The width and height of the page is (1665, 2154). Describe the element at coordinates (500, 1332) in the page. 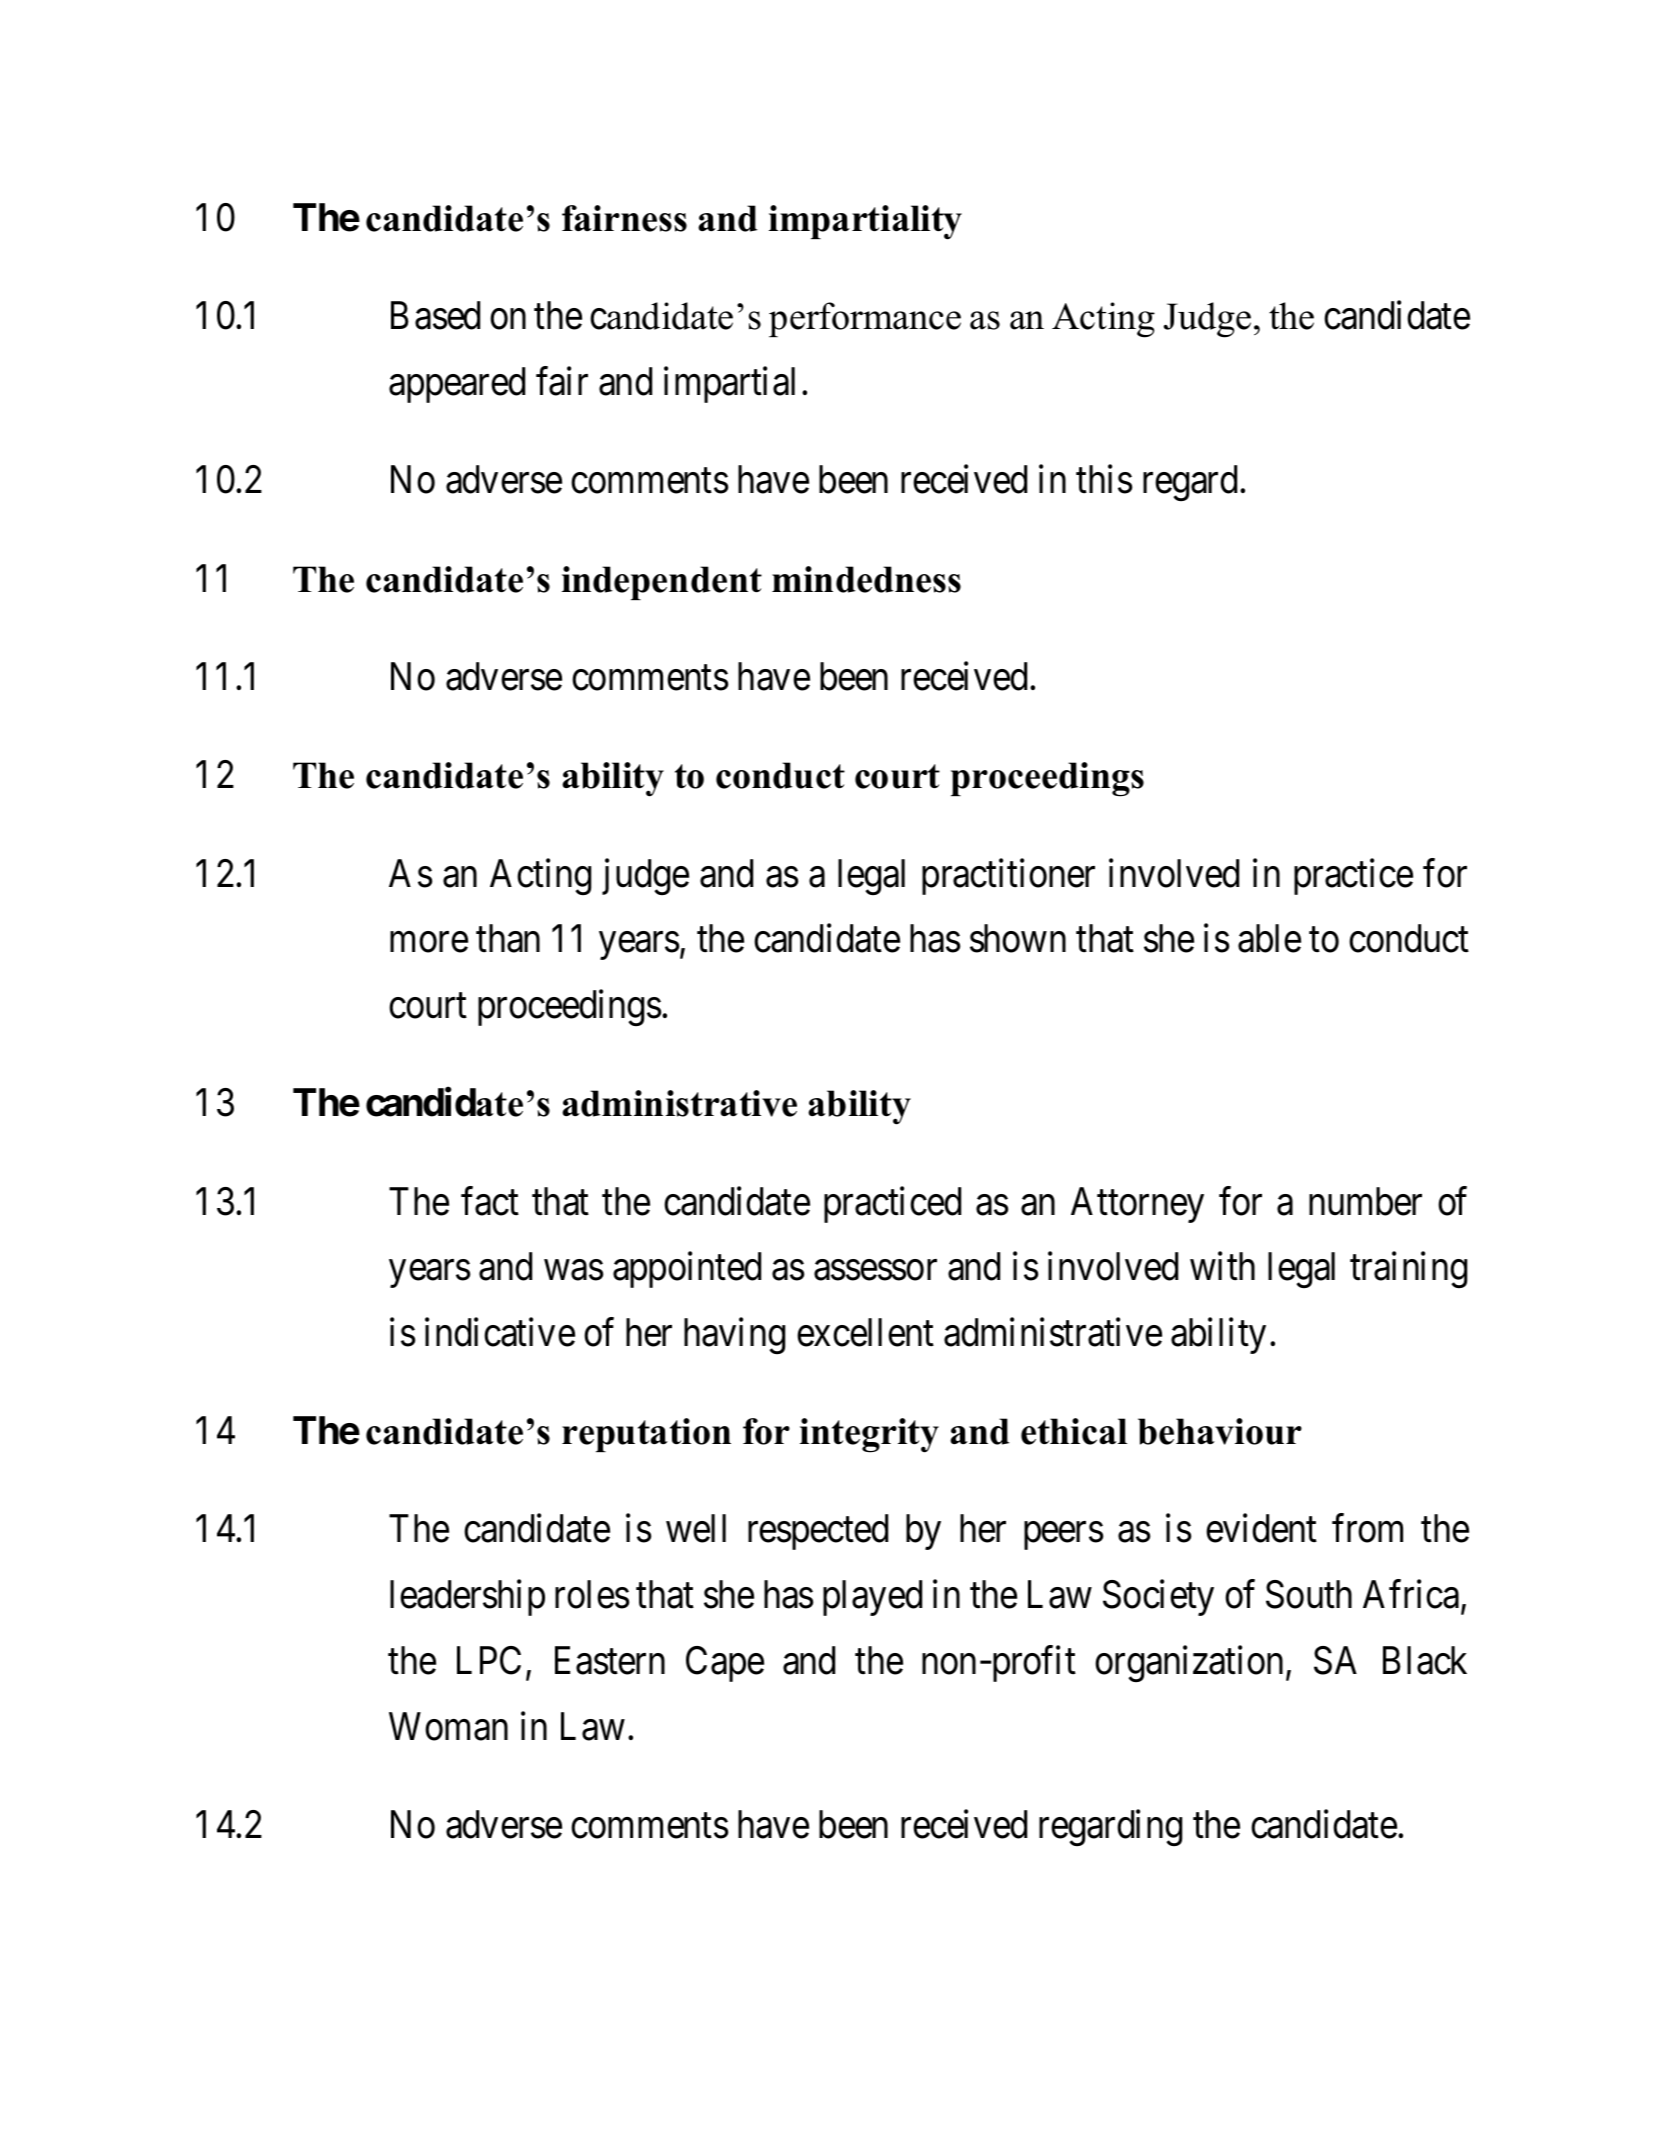

I see `indicative` at that location.
